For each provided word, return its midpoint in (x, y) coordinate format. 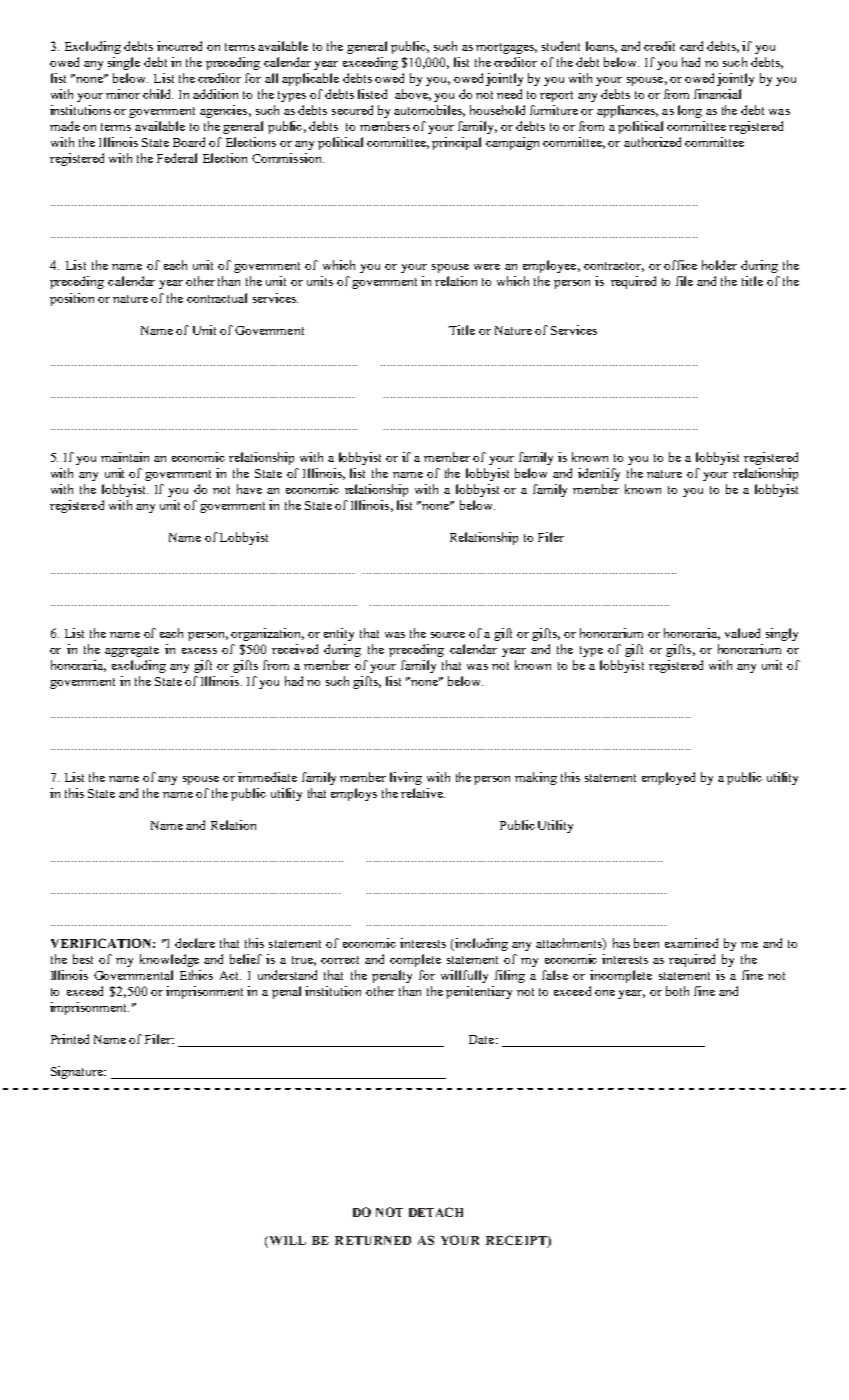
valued (742, 633)
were (487, 267)
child (158, 94)
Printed (70, 1039)
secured (352, 110)
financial (717, 94)
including (480, 944)
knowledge (169, 960)
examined (691, 943)
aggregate (132, 651)
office (680, 265)
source (448, 635)
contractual (217, 298)
